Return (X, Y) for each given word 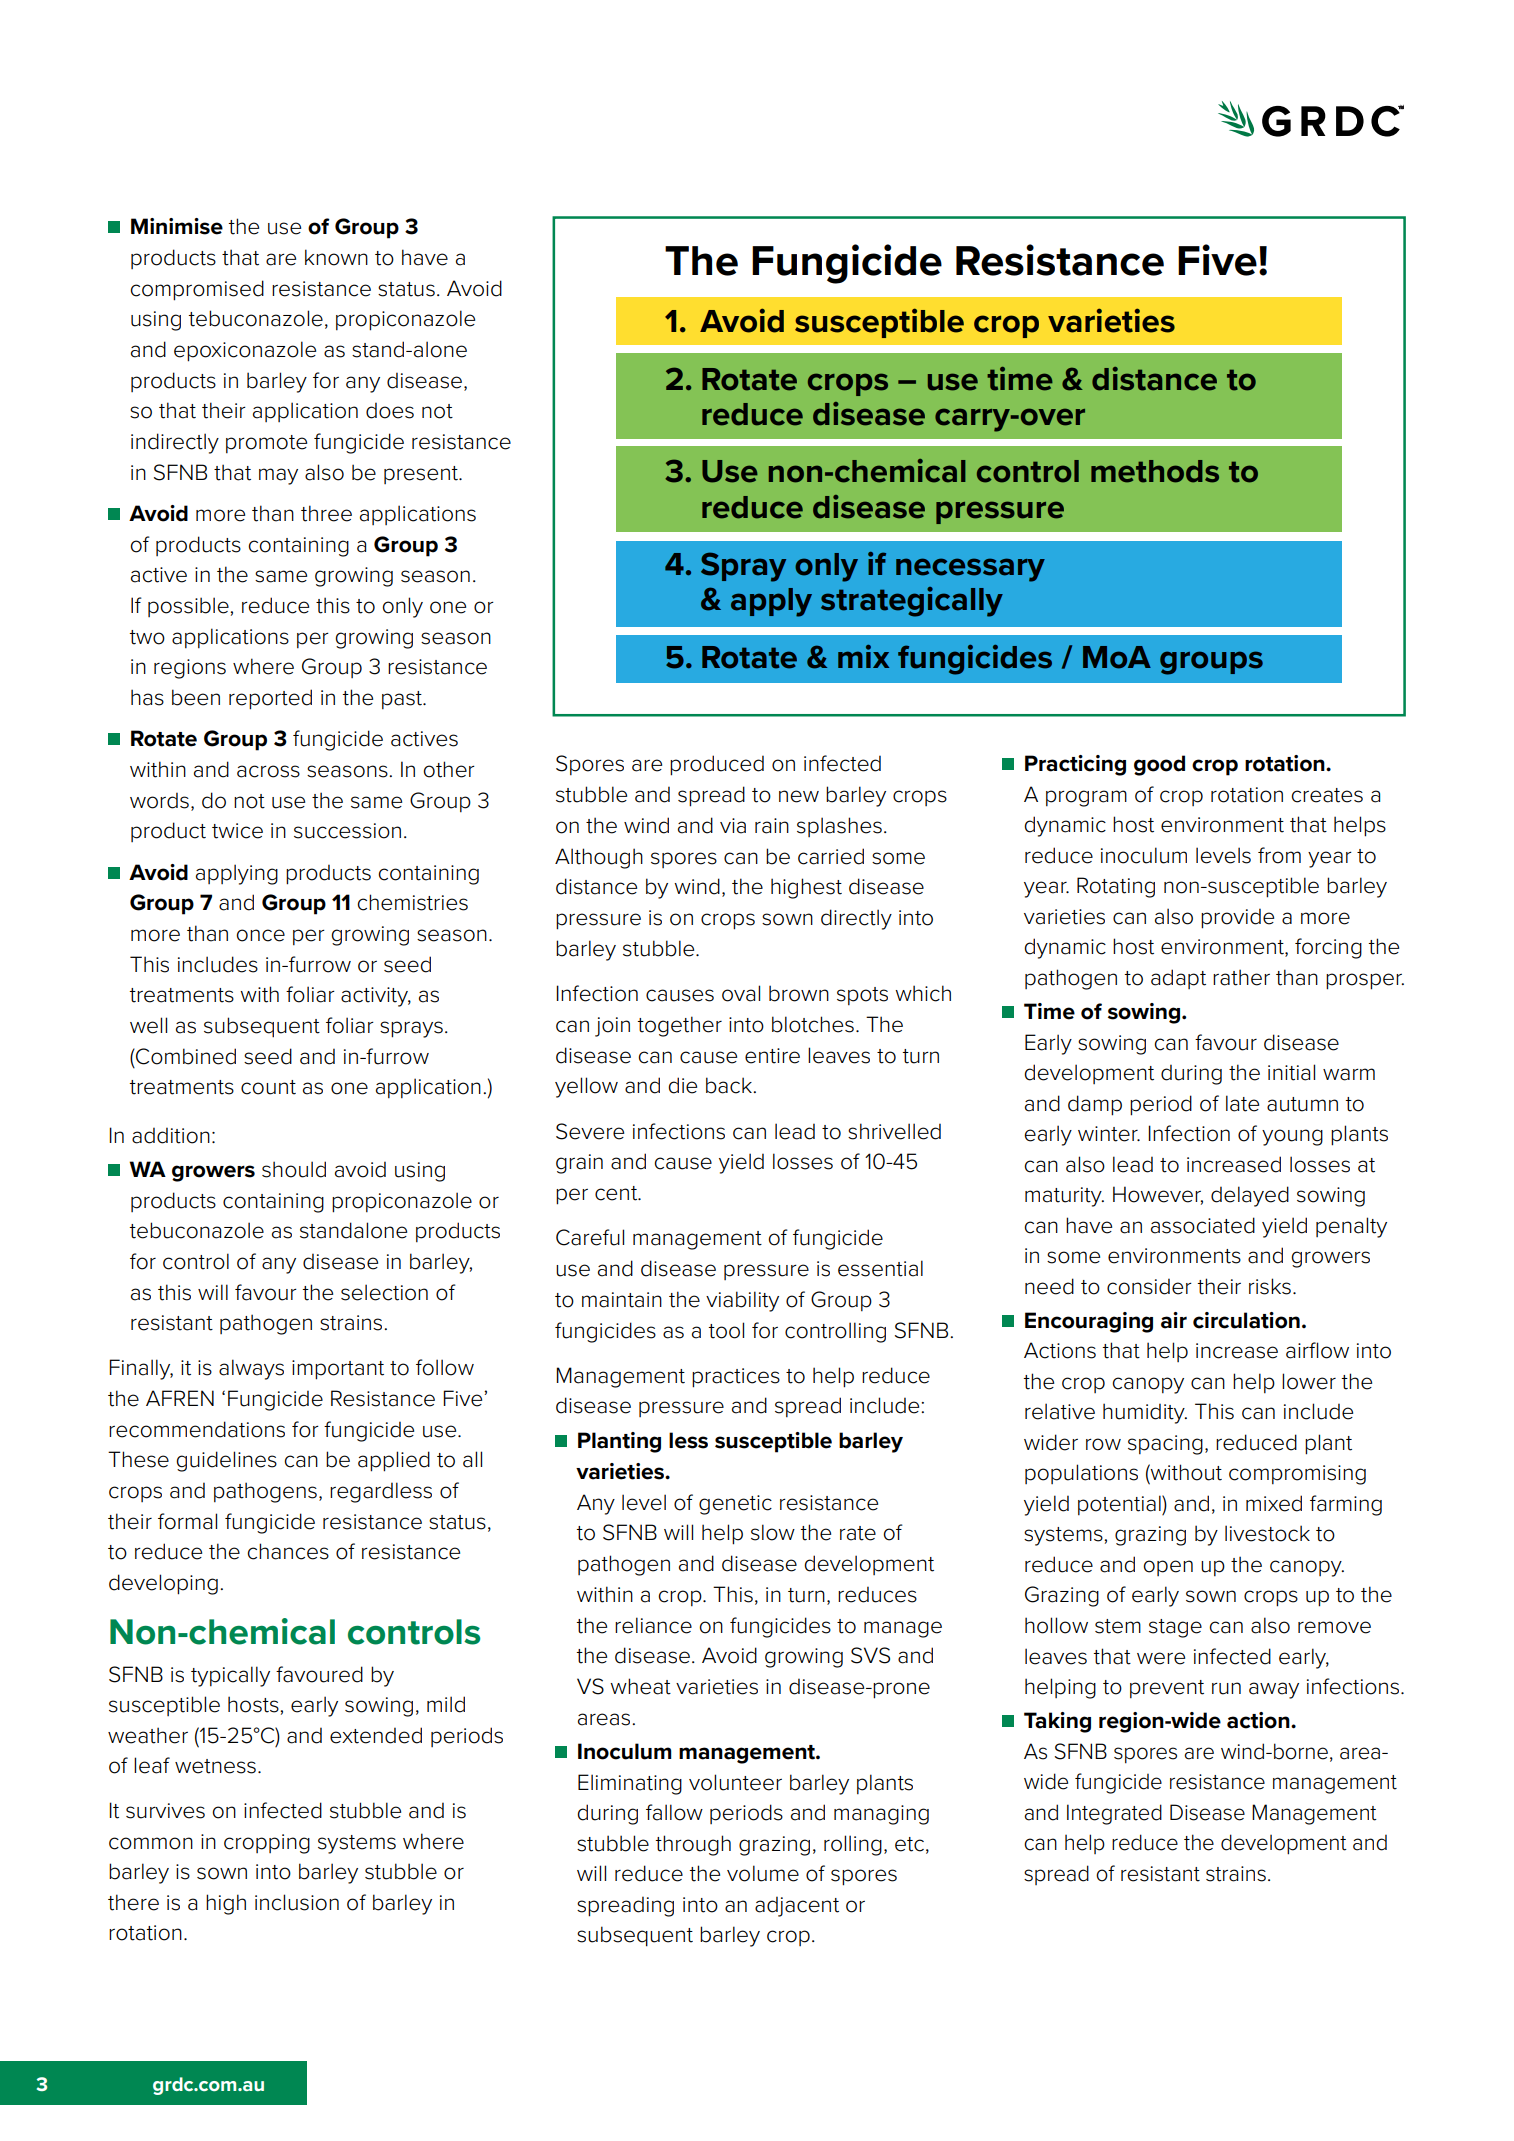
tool (726, 1330)
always (251, 1369)
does (390, 410)
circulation (1246, 1320)
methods (1155, 471)
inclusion (297, 1902)
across (268, 771)
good (1159, 765)
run (1226, 1688)
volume (763, 1873)
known (336, 257)
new (799, 796)
